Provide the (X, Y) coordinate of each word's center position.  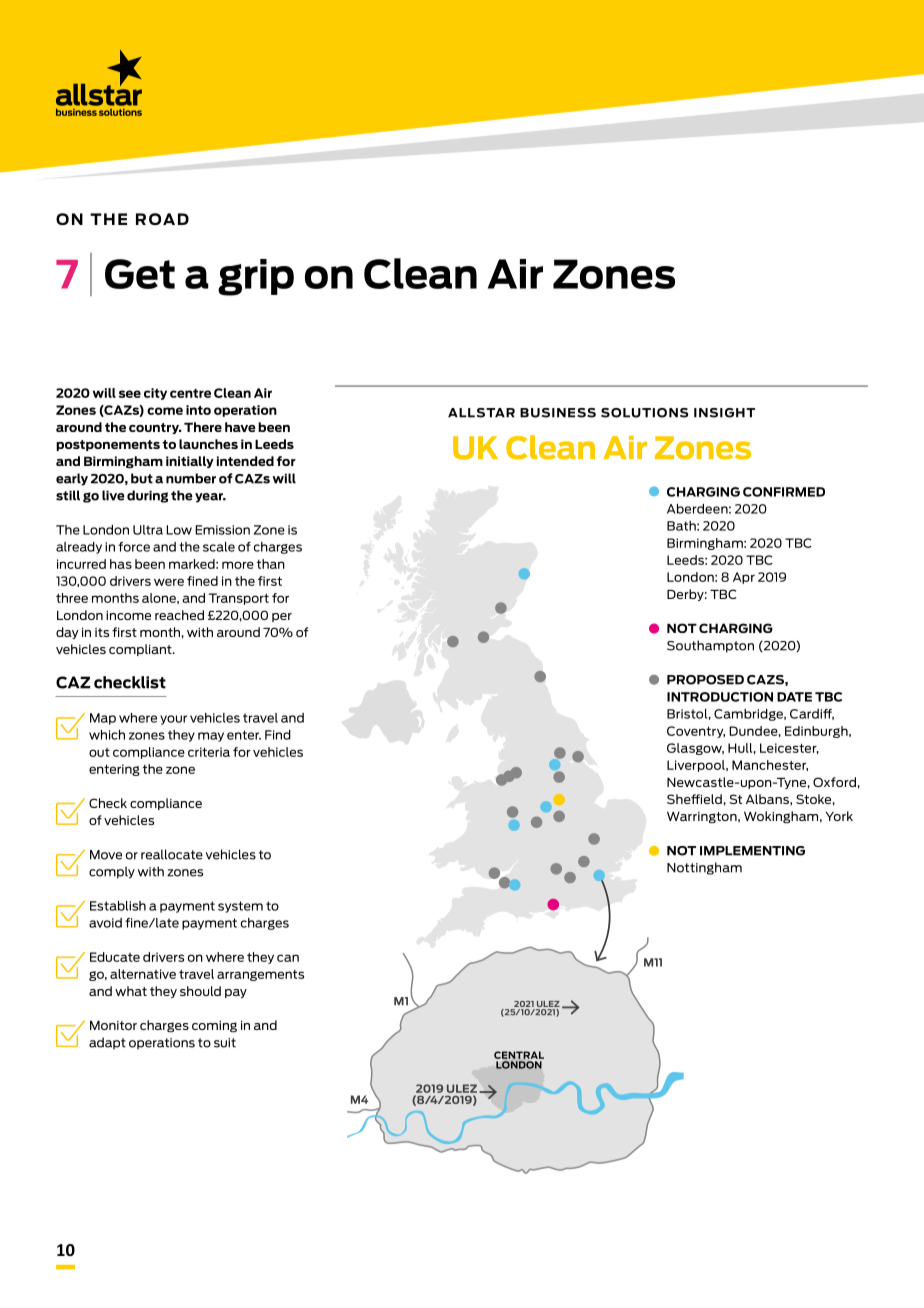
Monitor (113, 1025)
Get (140, 274)
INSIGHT (724, 413)
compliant (141, 650)
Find (278, 735)
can (288, 958)
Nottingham (704, 868)
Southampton (710, 646)
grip (256, 277)
